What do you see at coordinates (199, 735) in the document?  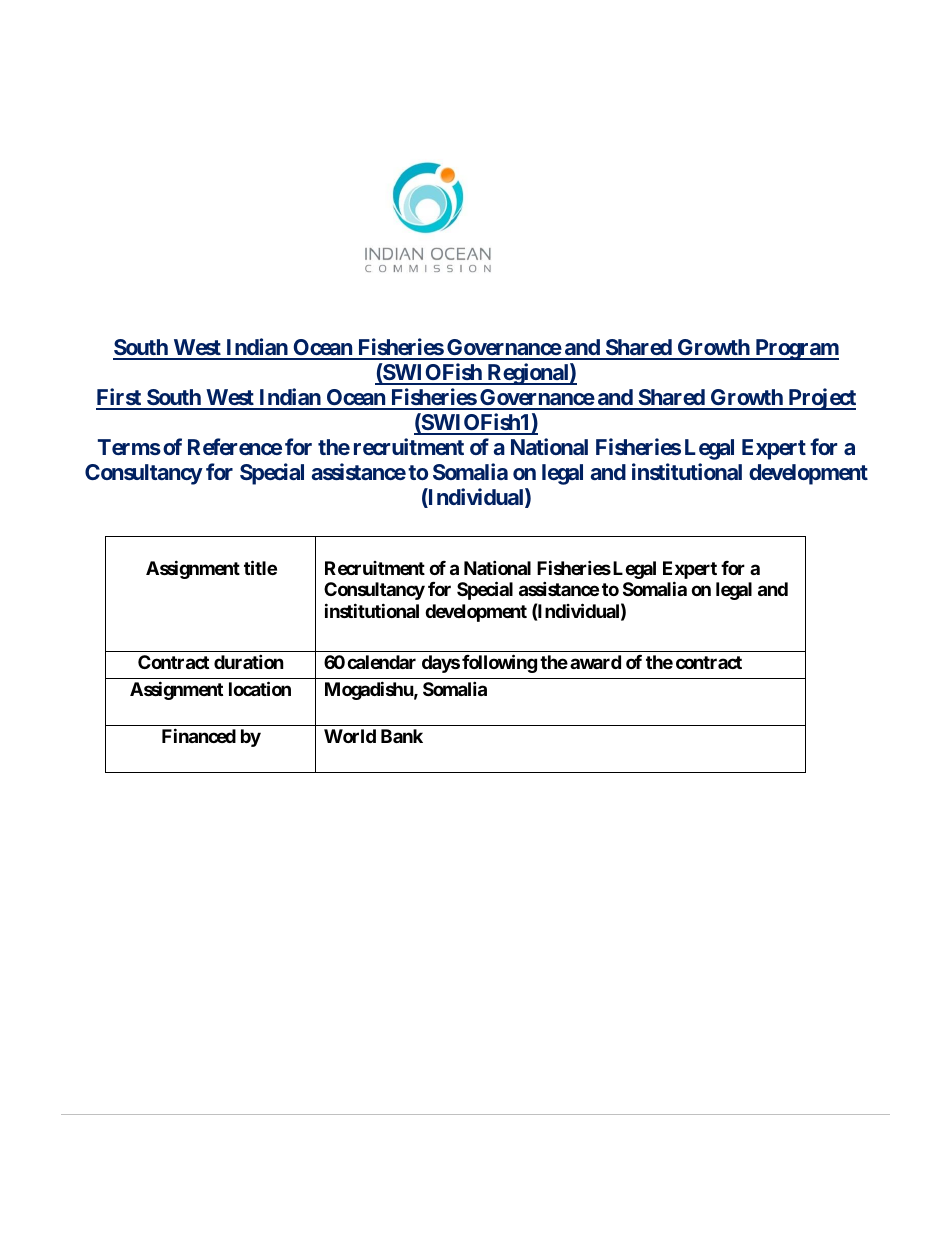 I see `Financed` at bounding box center [199, 735].
